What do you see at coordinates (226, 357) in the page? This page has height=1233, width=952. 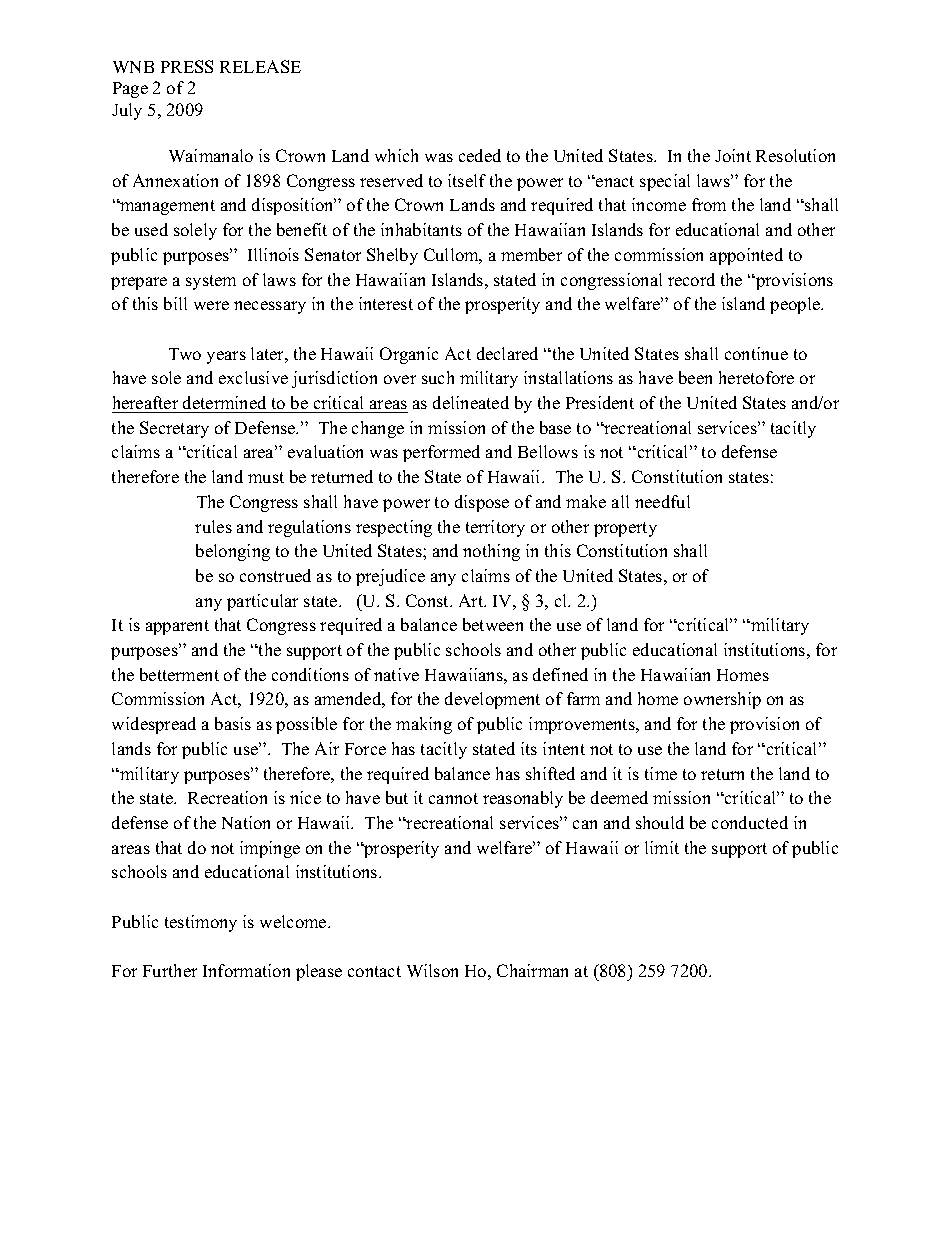 I see `years` at bounding box center [226, 357].
